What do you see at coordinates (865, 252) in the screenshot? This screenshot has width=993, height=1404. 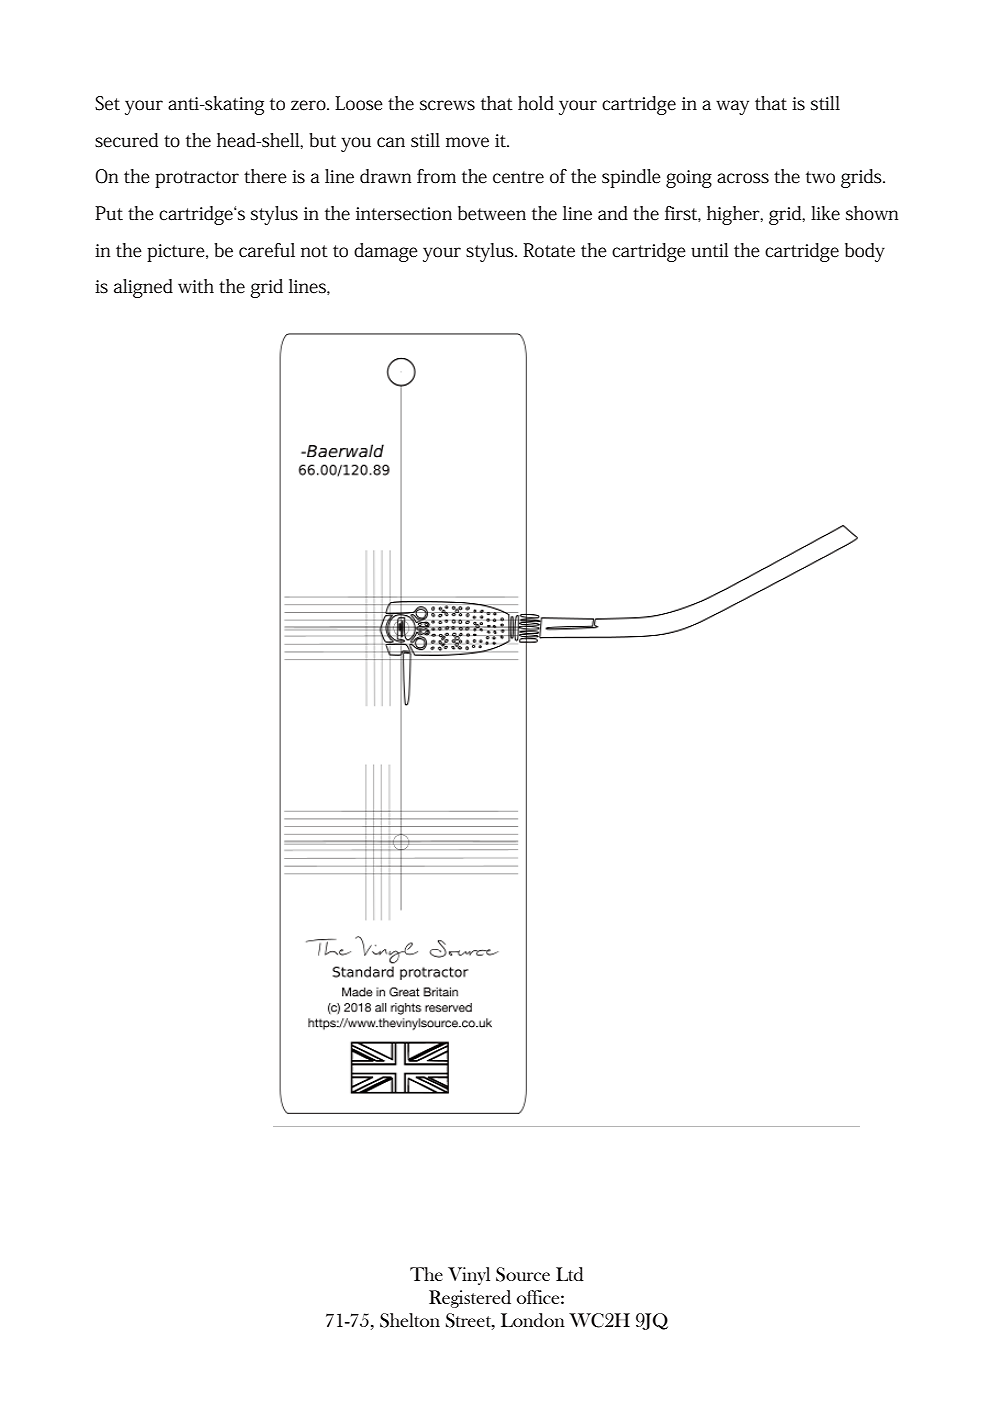 I see `body` at bounding box center [865, 252].
